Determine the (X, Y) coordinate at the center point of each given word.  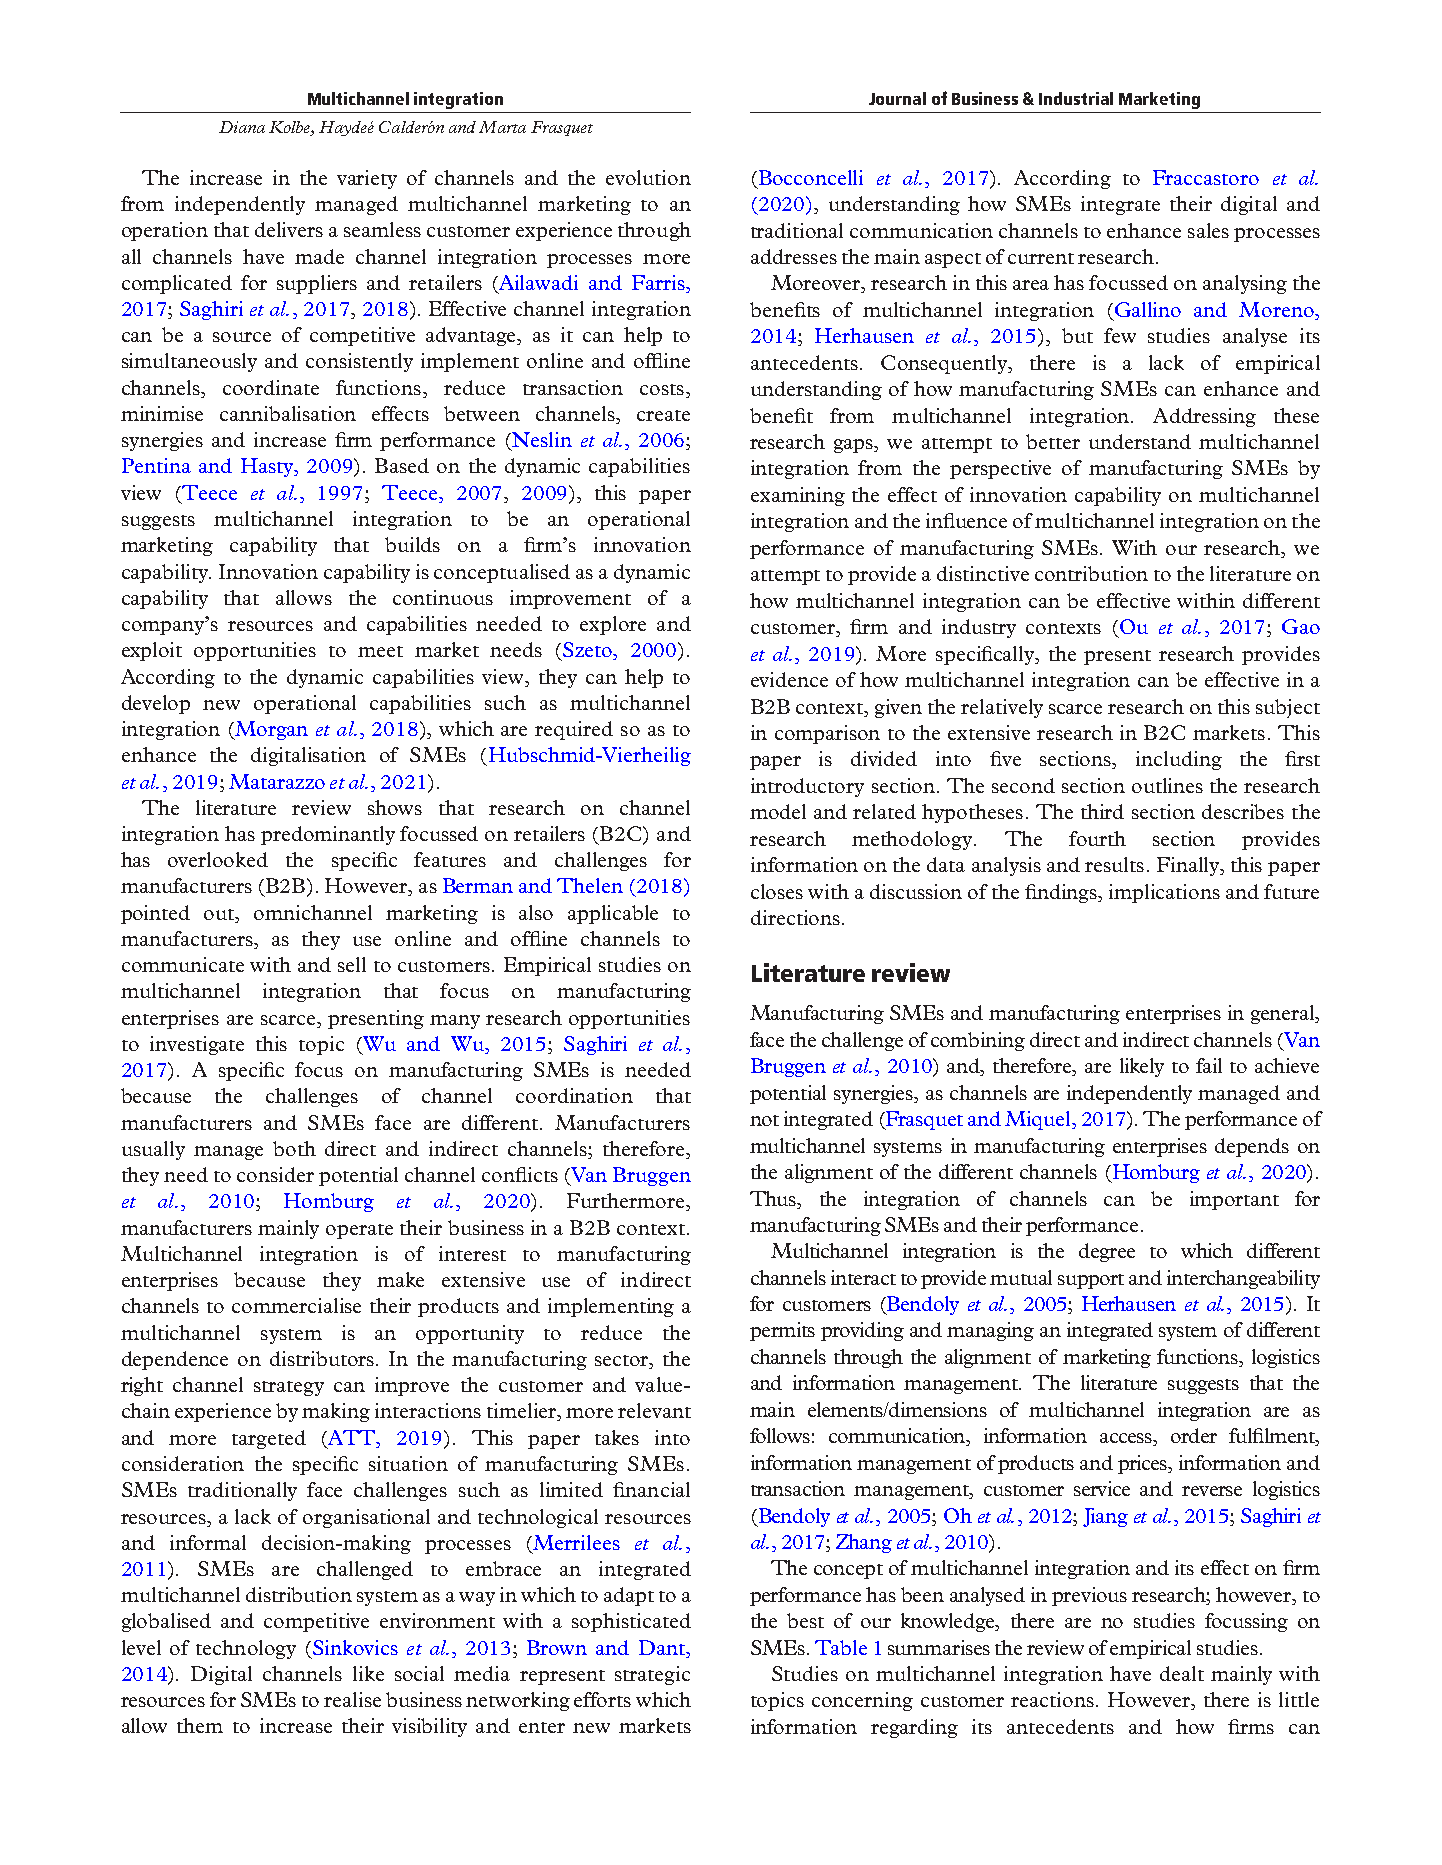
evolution (648, 177)
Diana (242, 127)
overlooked (218, 859)
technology (246, 1649)
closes (777, 891)
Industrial (1076, 98)
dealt (1182, 1673)
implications (1164, 893)
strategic (652, 1675)
